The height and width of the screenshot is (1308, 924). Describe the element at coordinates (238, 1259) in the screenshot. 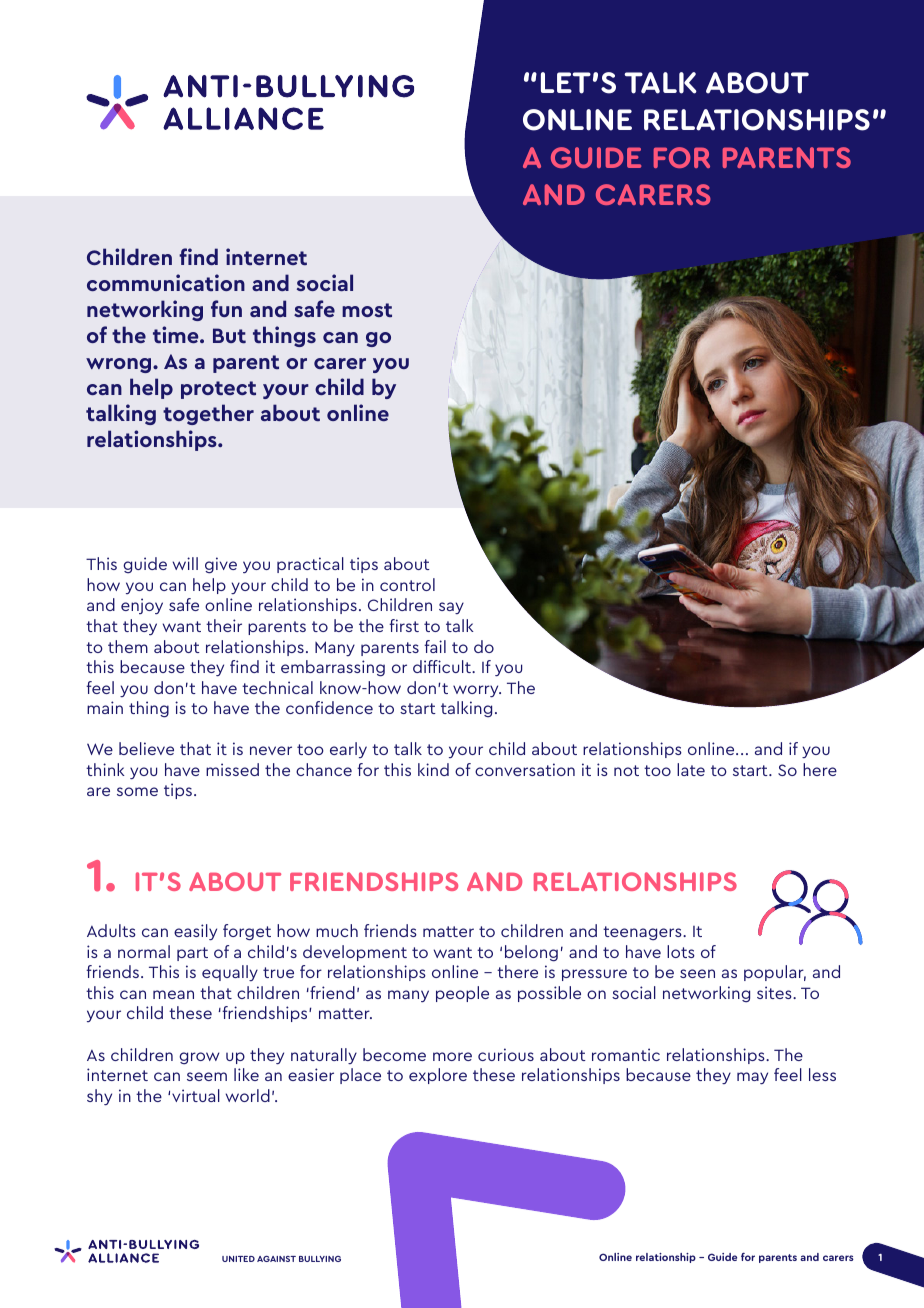

I see `UNITED` at that location.
